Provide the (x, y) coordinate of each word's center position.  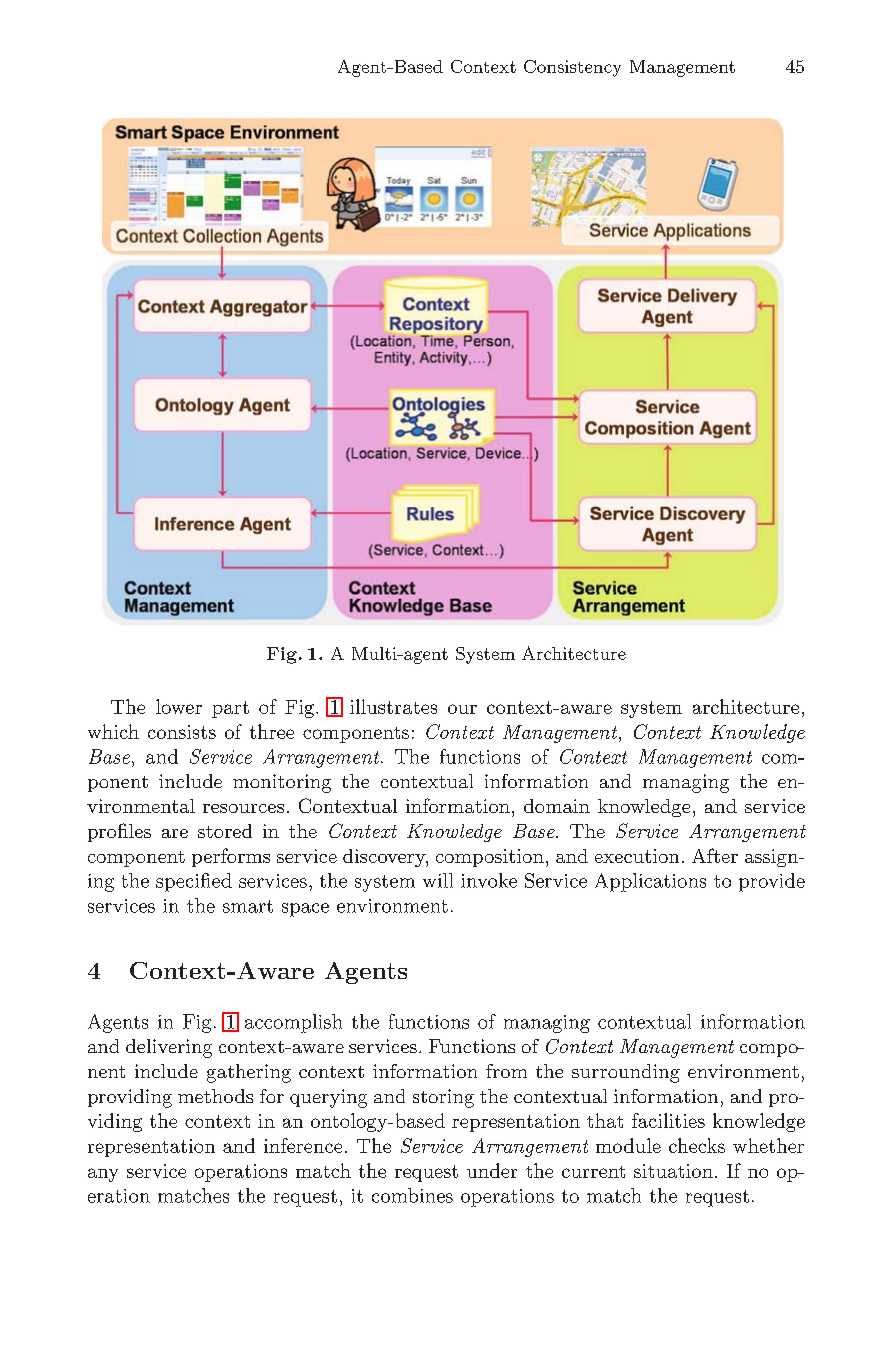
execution (637, 856)
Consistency (572, 68)
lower (179, 706)
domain (557, 806)
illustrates (393, 706)
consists (182, 732)
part (230, 709)
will (438, 880)
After (715, 855)
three (272, 731)
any (103, 1175)
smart (248, 906)
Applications (650, 882)
